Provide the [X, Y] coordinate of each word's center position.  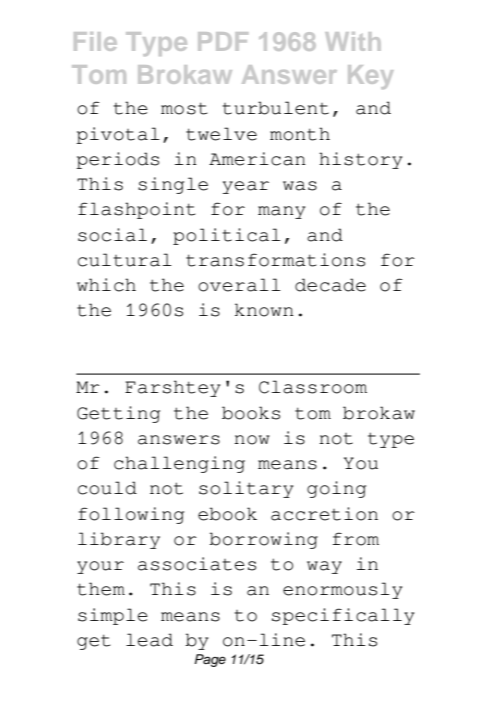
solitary [246, 489]
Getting [118, 414]
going [336, 489]
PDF [223, 41]
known [264, 310]
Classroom [313, 387]
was [300, 186]
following [131, 515]
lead [149, 640]
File [95, 41]
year [246, 187]
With [353, 41]
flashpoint [136, 210]
